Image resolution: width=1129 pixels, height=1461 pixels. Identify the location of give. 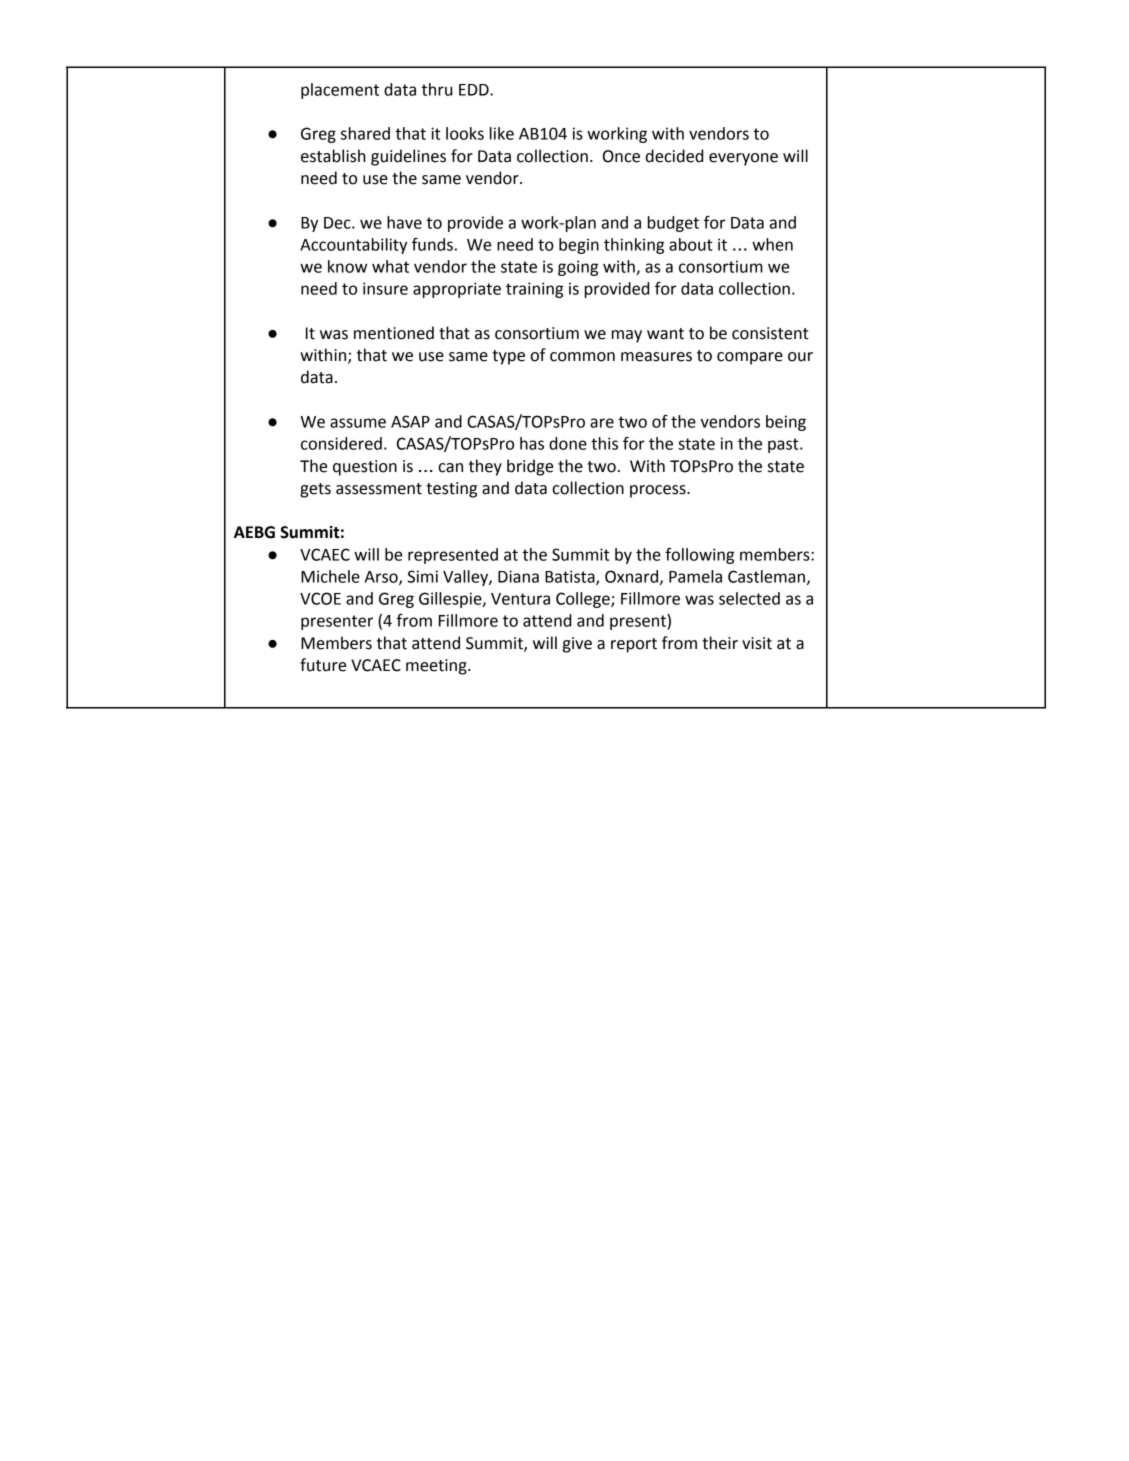
(577, 645).
